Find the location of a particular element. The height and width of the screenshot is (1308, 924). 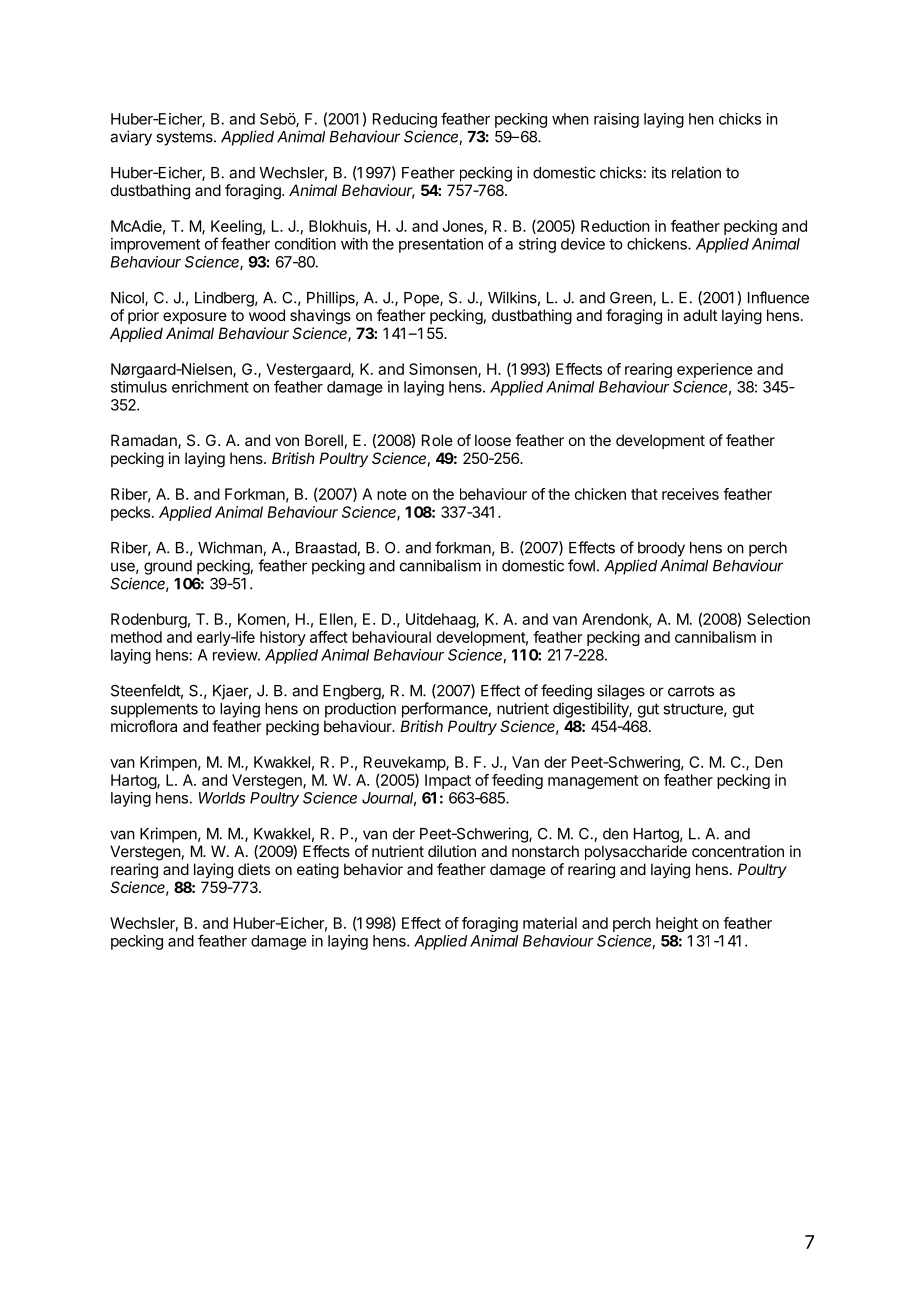

supplements is located at coordinates (154, 710).
